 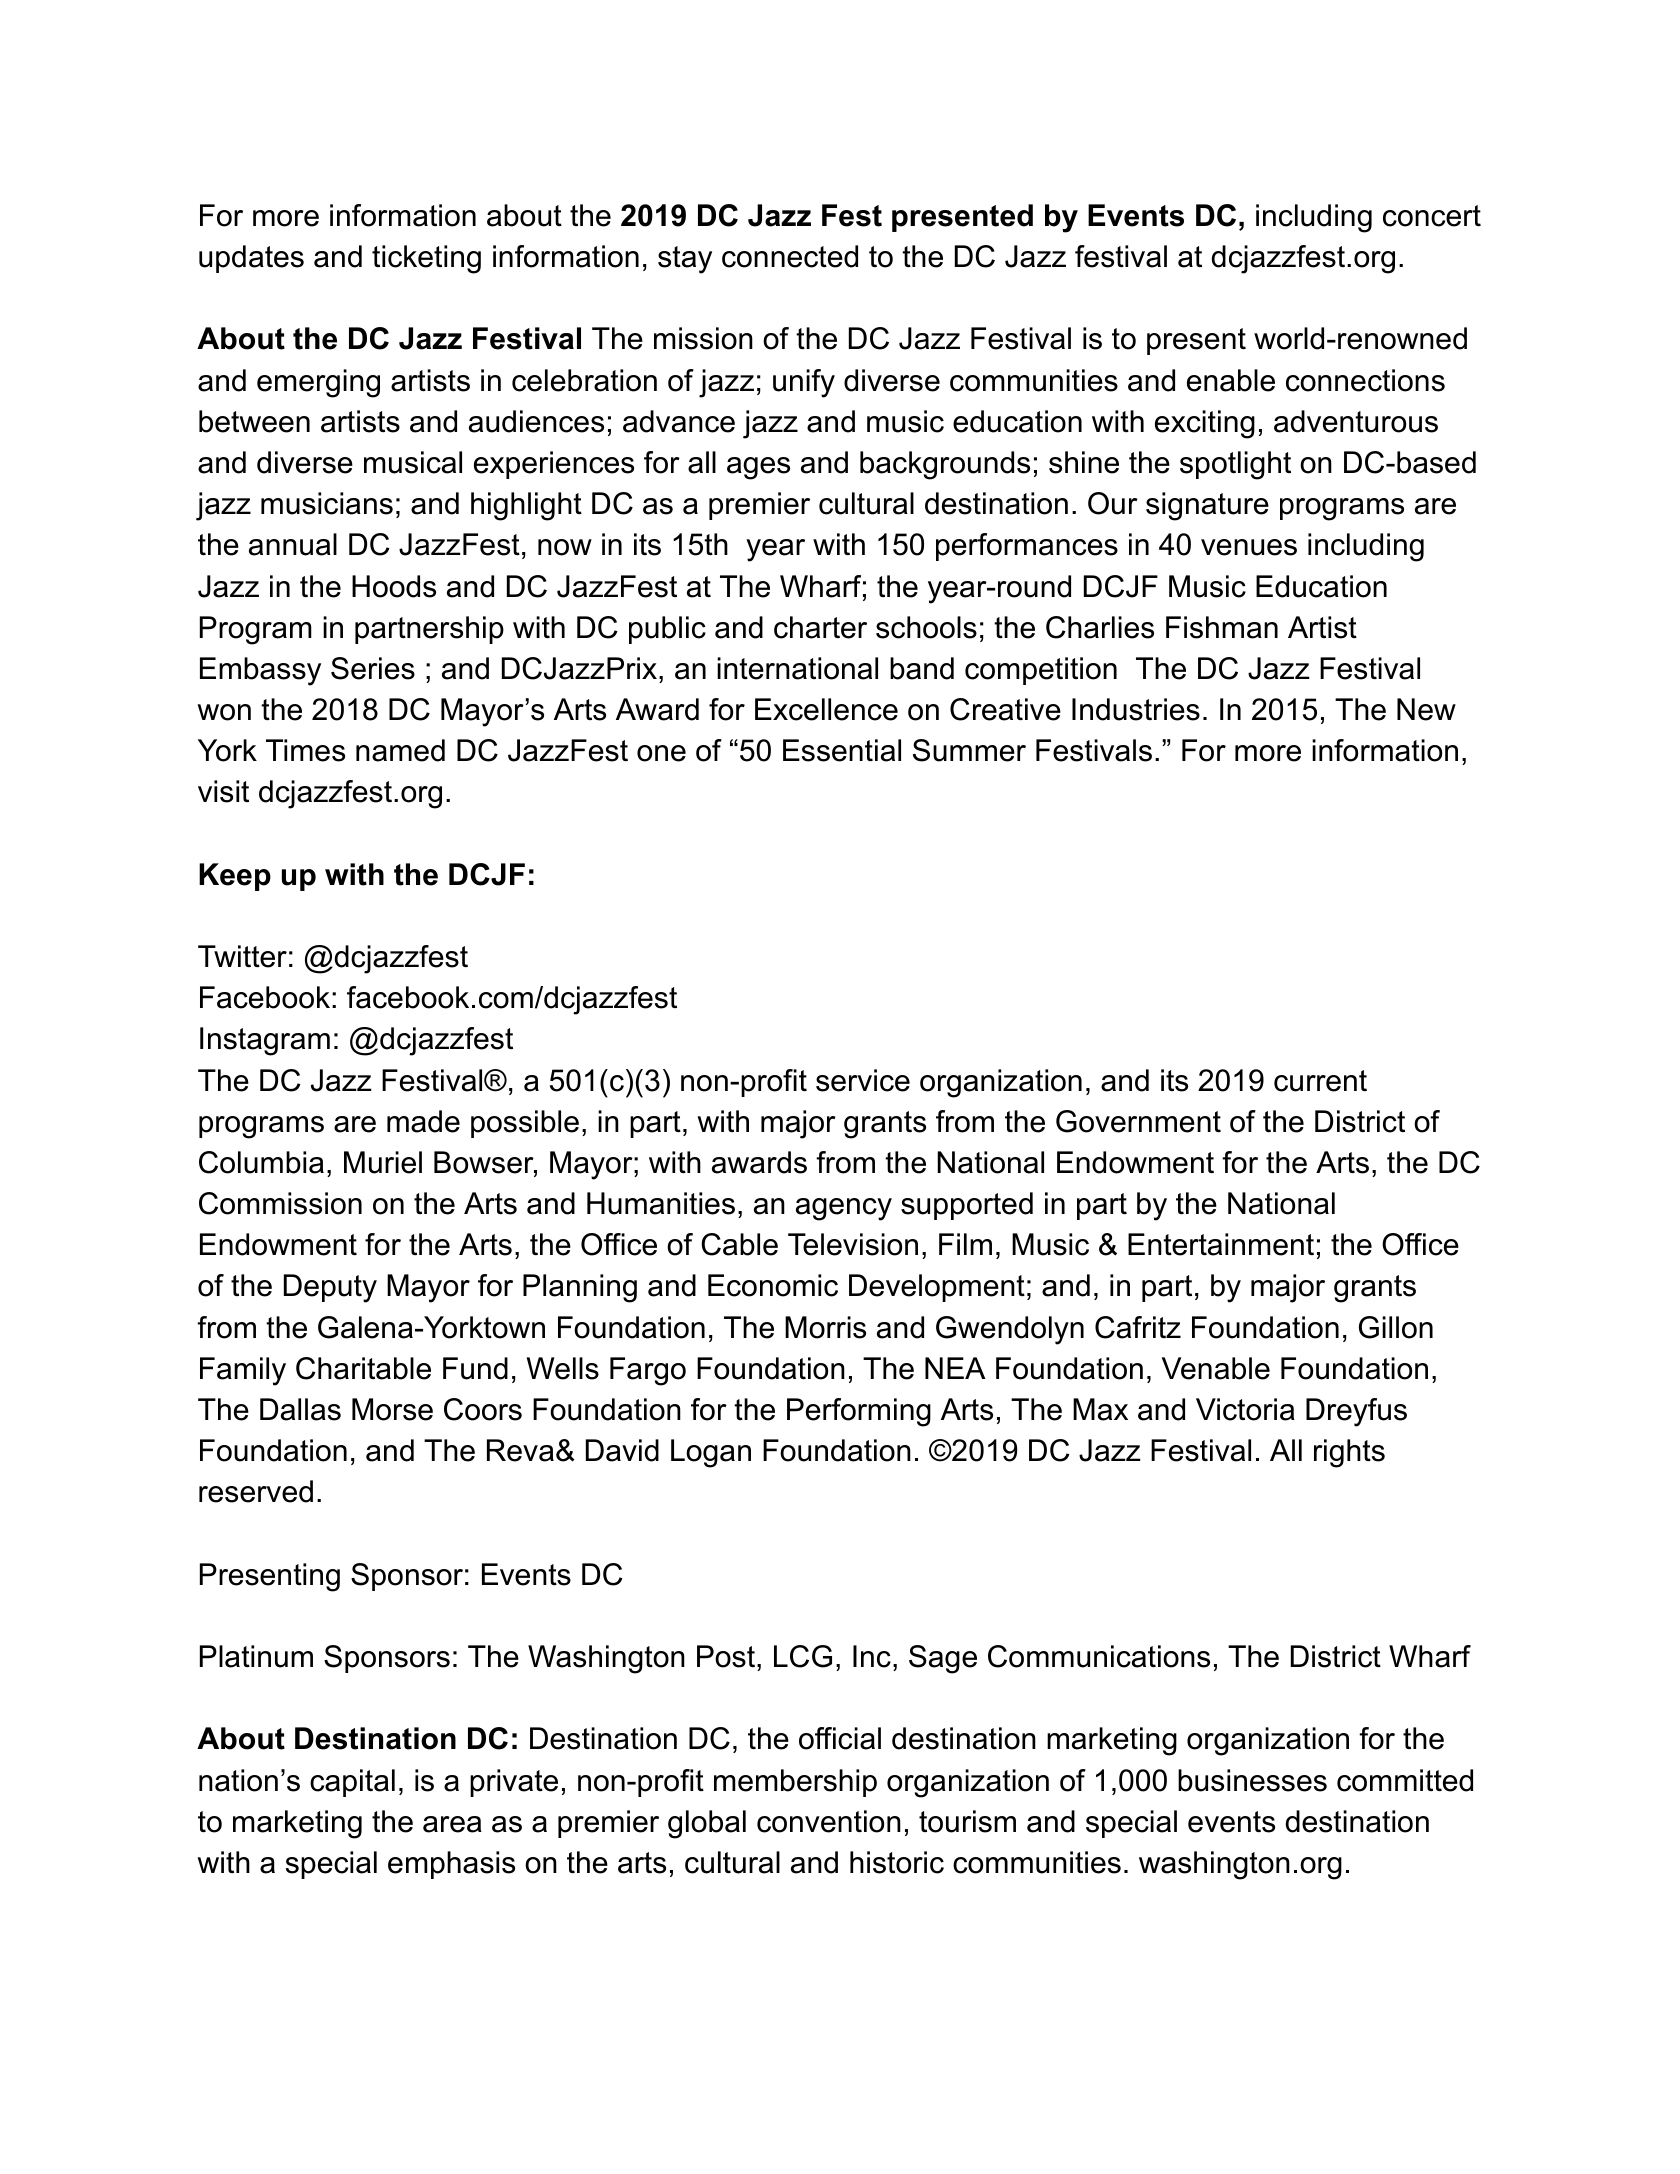 What do you see at coordinates (235, 877) in the screenshot?
I see `Keep` at bounding box center [235, 877].
